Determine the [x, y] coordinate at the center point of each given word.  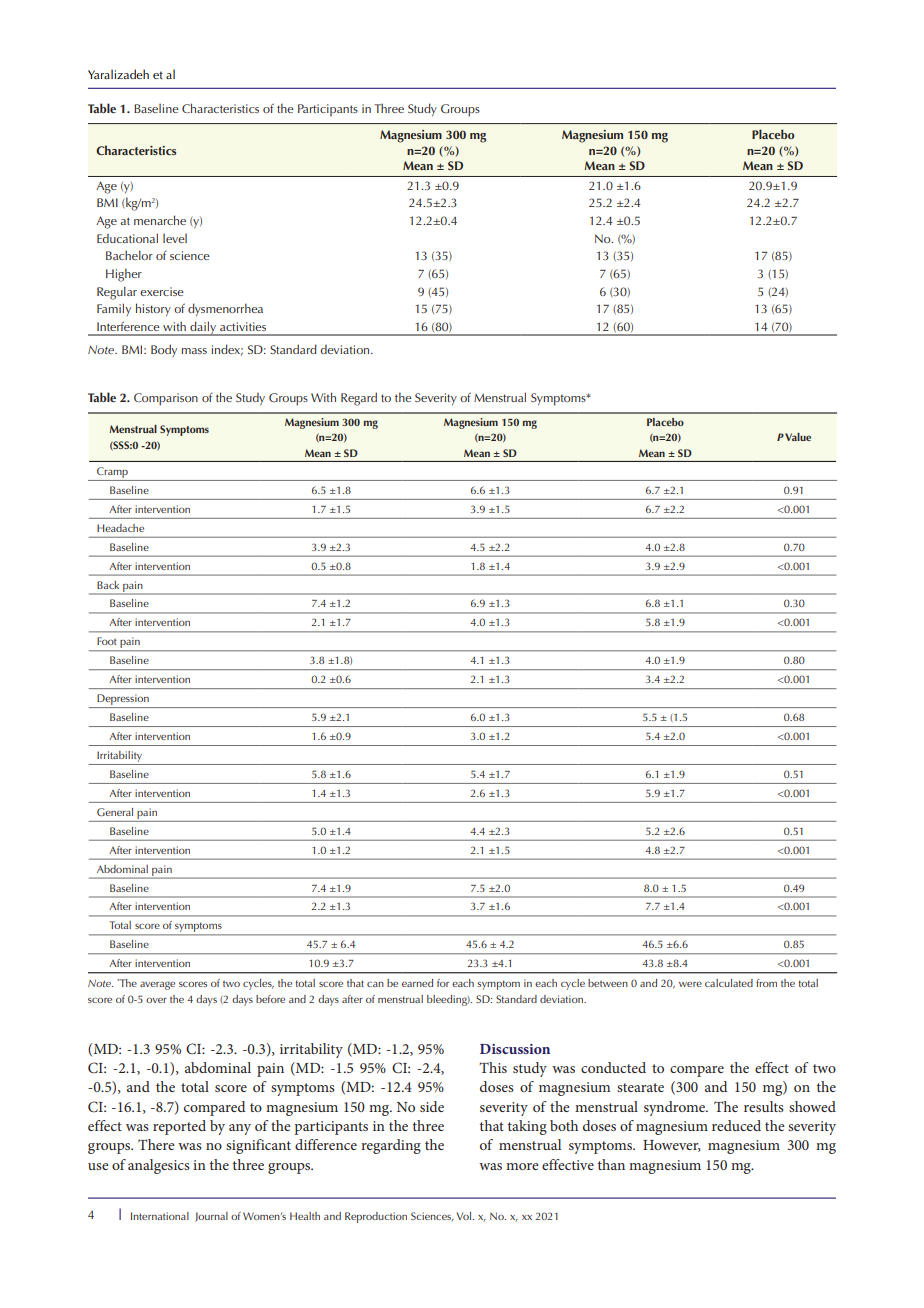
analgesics [159, 1166]
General [115, 812]
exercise [162, 291]
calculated [729, 983]
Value [798, 437]
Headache [120, 528]
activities [243, 326]
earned [417, 983]
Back [108, 585]
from [766, 983]
